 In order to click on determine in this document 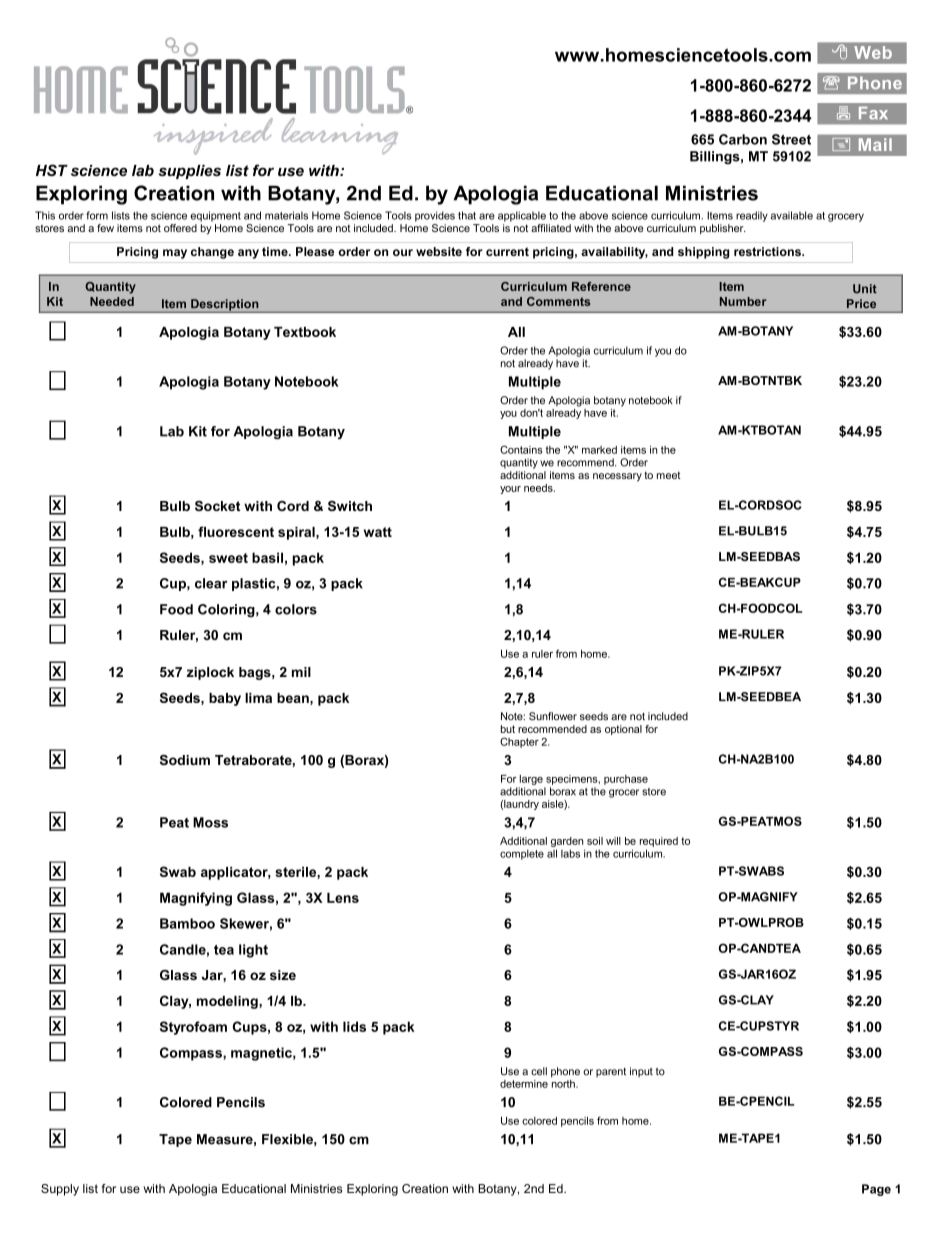, I will do `click(524, 1084)`.
